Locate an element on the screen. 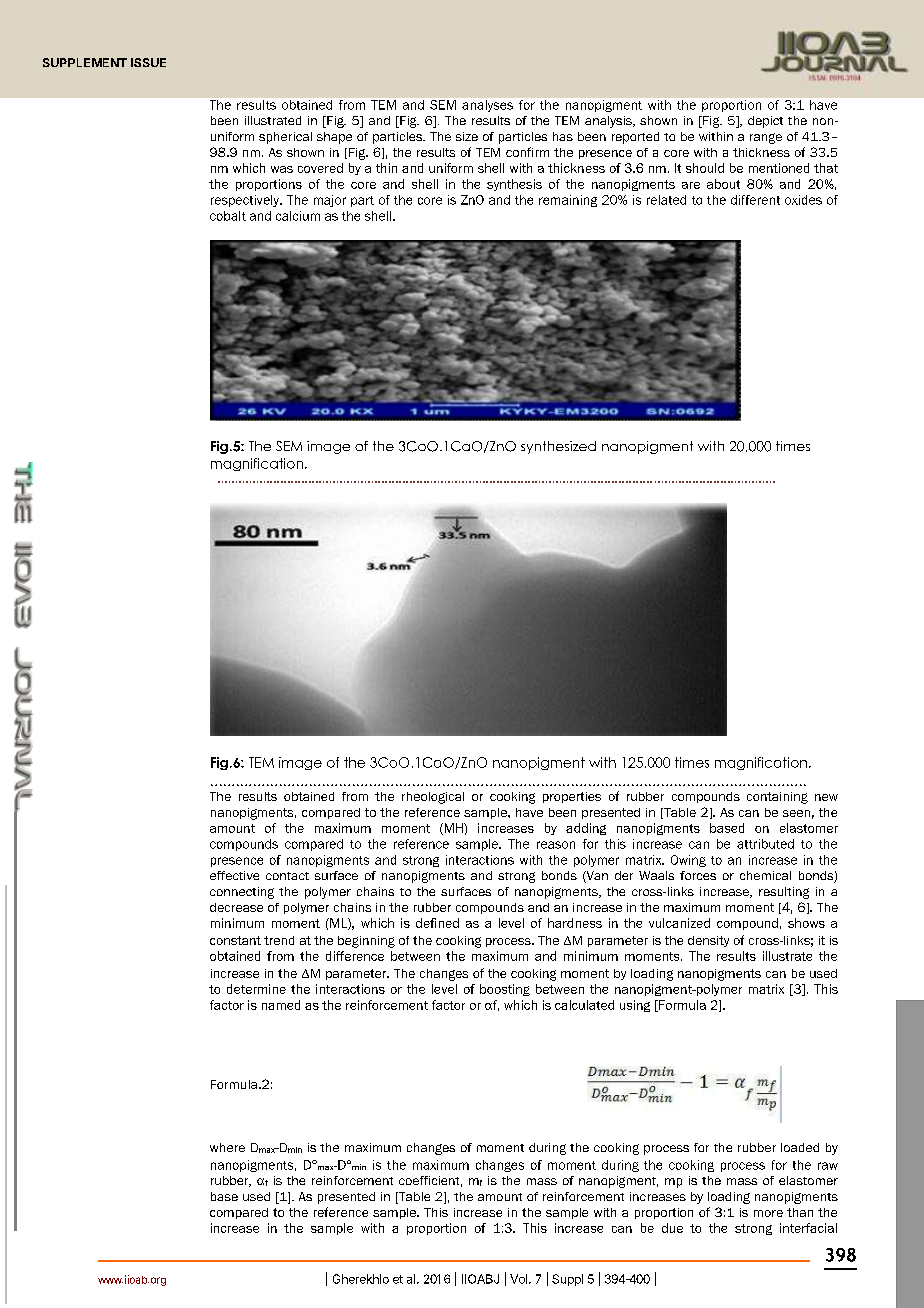  ISSUE is located at coordinates (148, 62).
